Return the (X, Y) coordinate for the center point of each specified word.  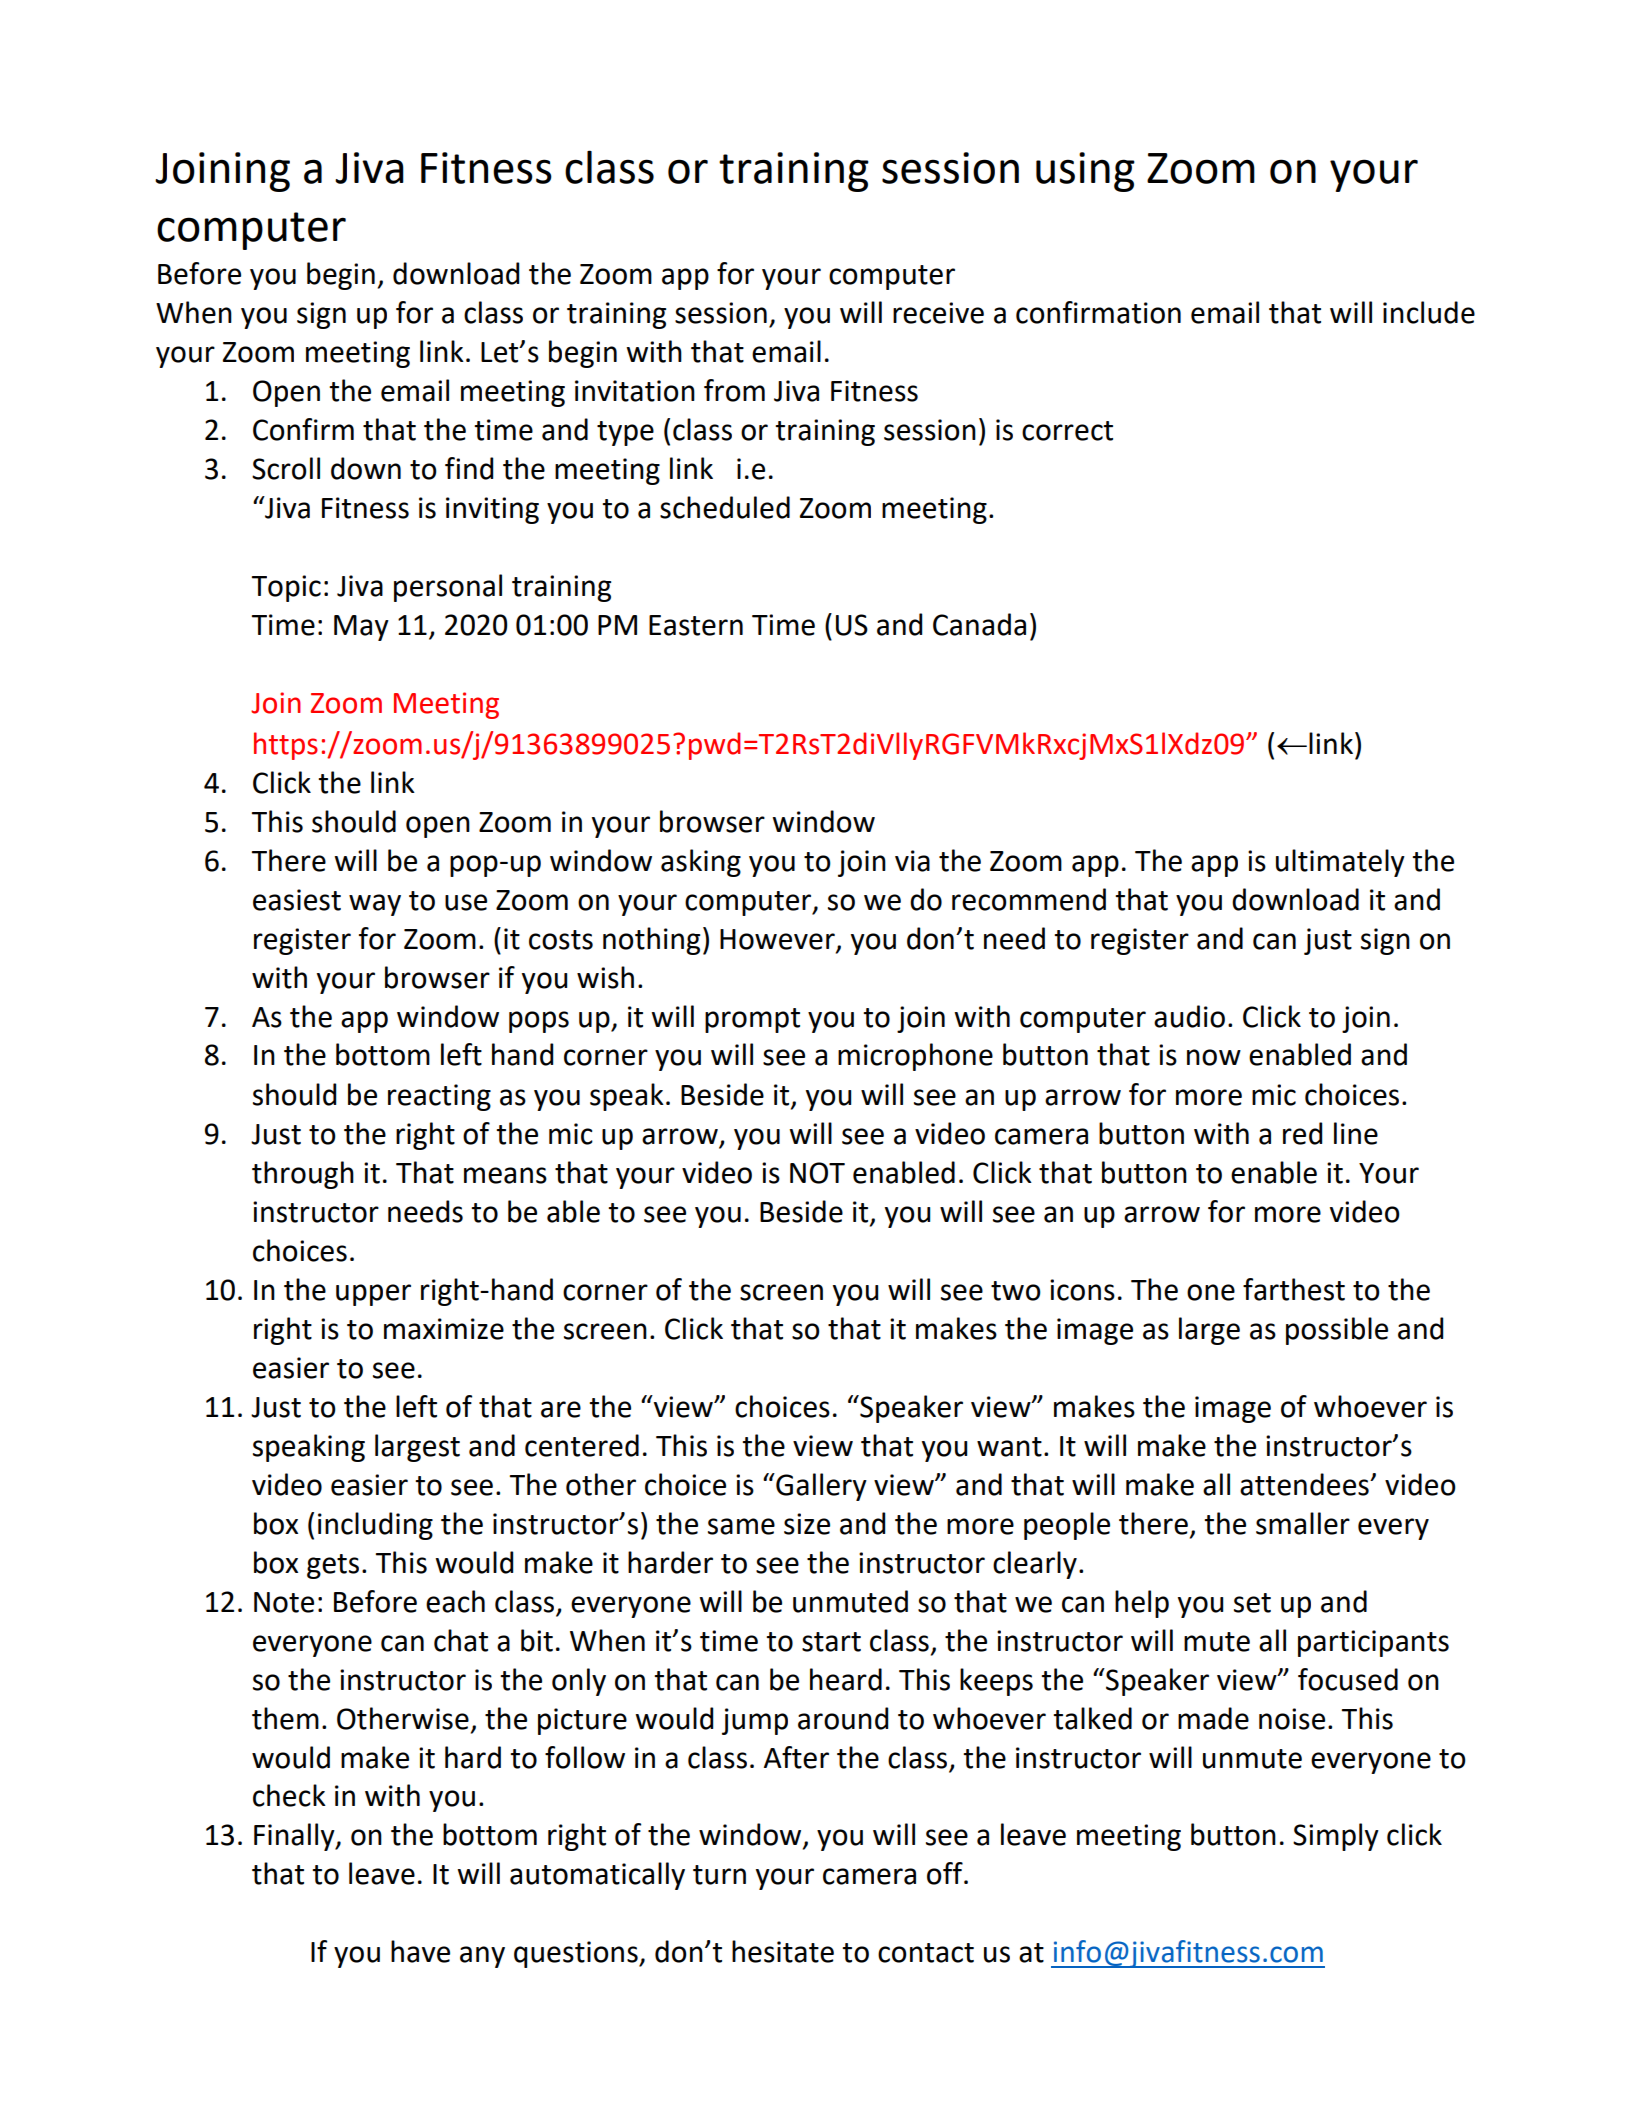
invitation (635, 391)
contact (926, 1953)
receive (938, 313)
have (420, 1951)
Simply (1336, 1837)
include (1429, 312)
